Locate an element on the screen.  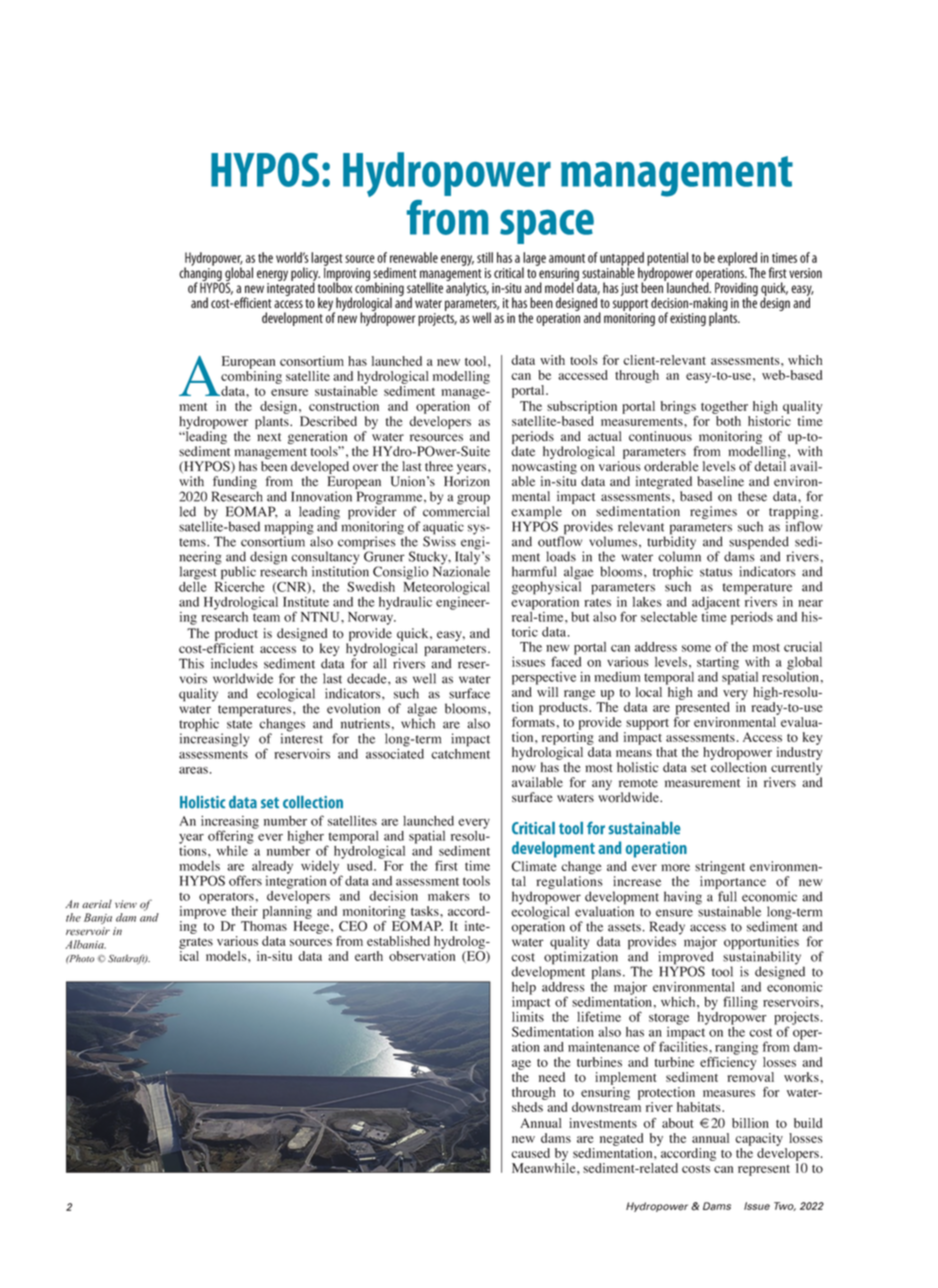
Thomas is located at coordinates (264, 926).
